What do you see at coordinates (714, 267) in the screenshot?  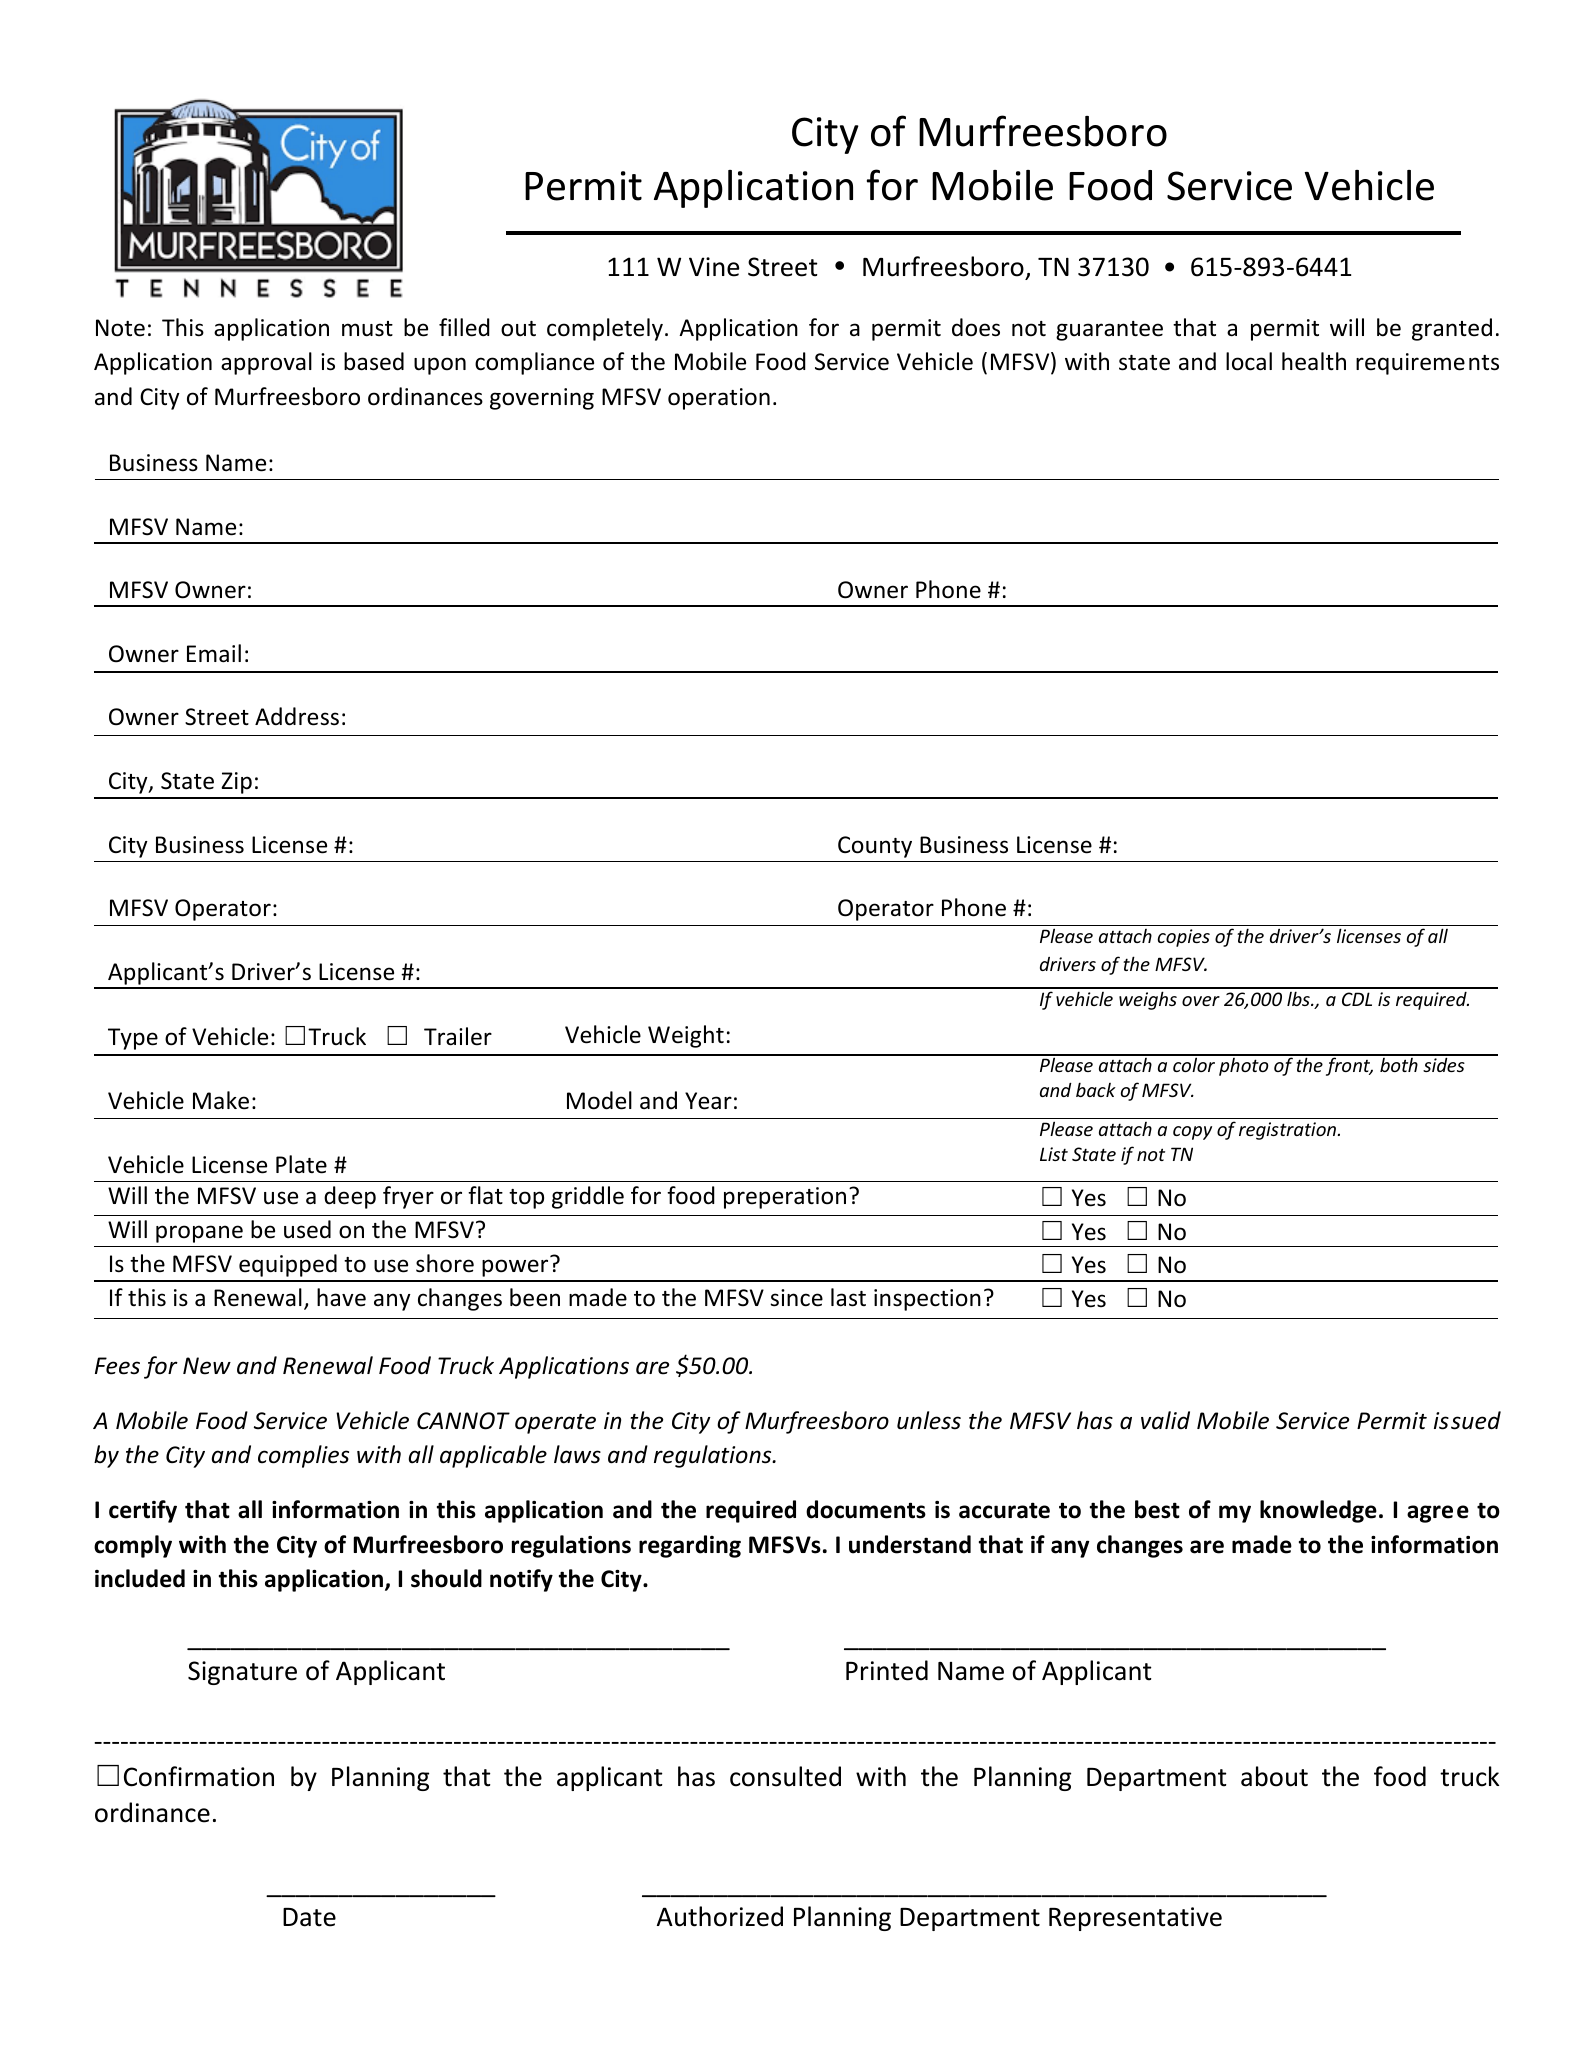 I see `Vine` at bounding box center [714, 267].
